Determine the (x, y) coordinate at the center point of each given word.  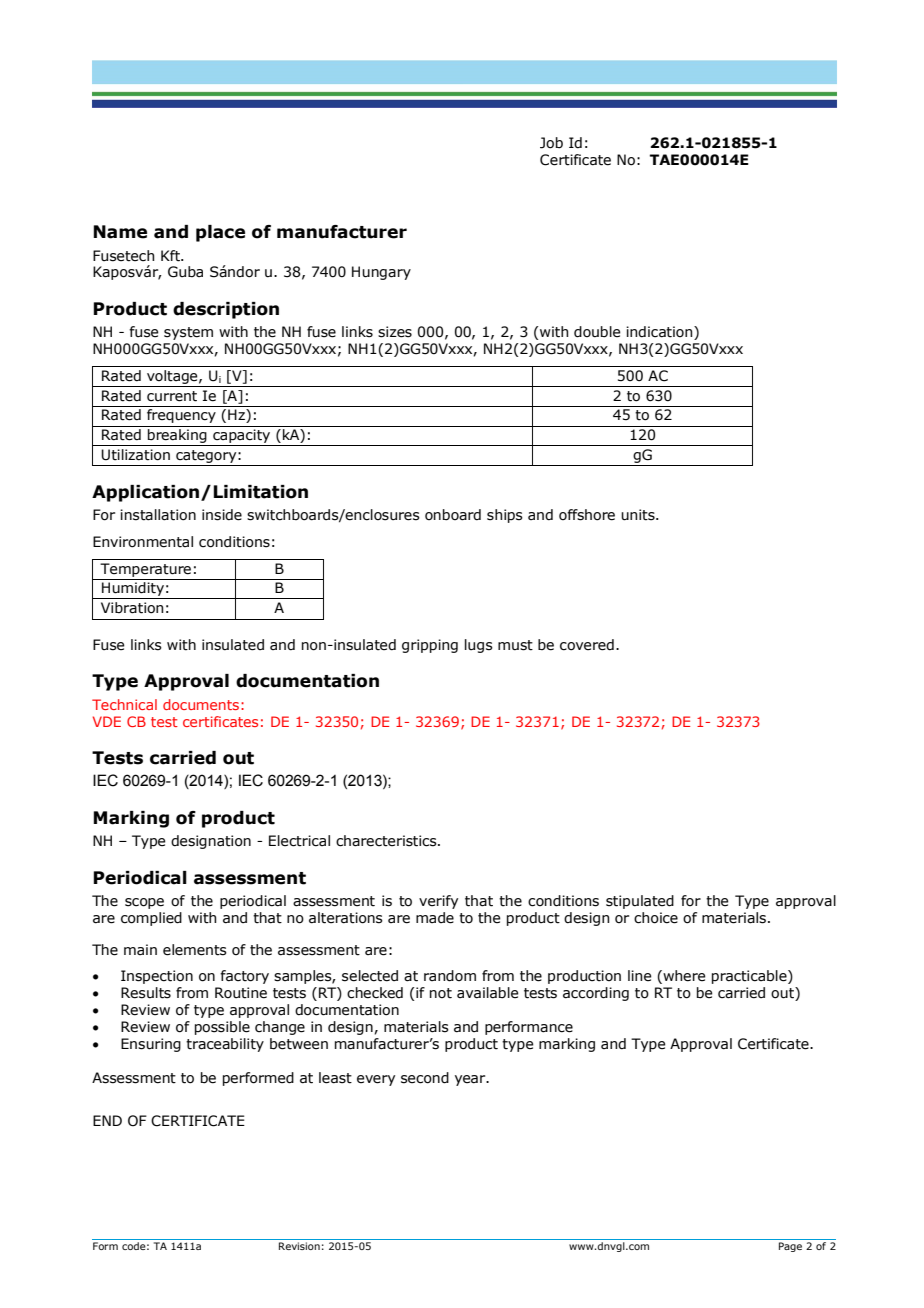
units (639, 515)
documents (201, 704)
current (172, 396)
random (450, 976)
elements (195, 950)
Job (551, 143)
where (683, 977)
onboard (453, 515)
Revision (299, 1246)
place (220, 233)
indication (660, 332)
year (471, 1080)
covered (587, 645)
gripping (430, 646)
